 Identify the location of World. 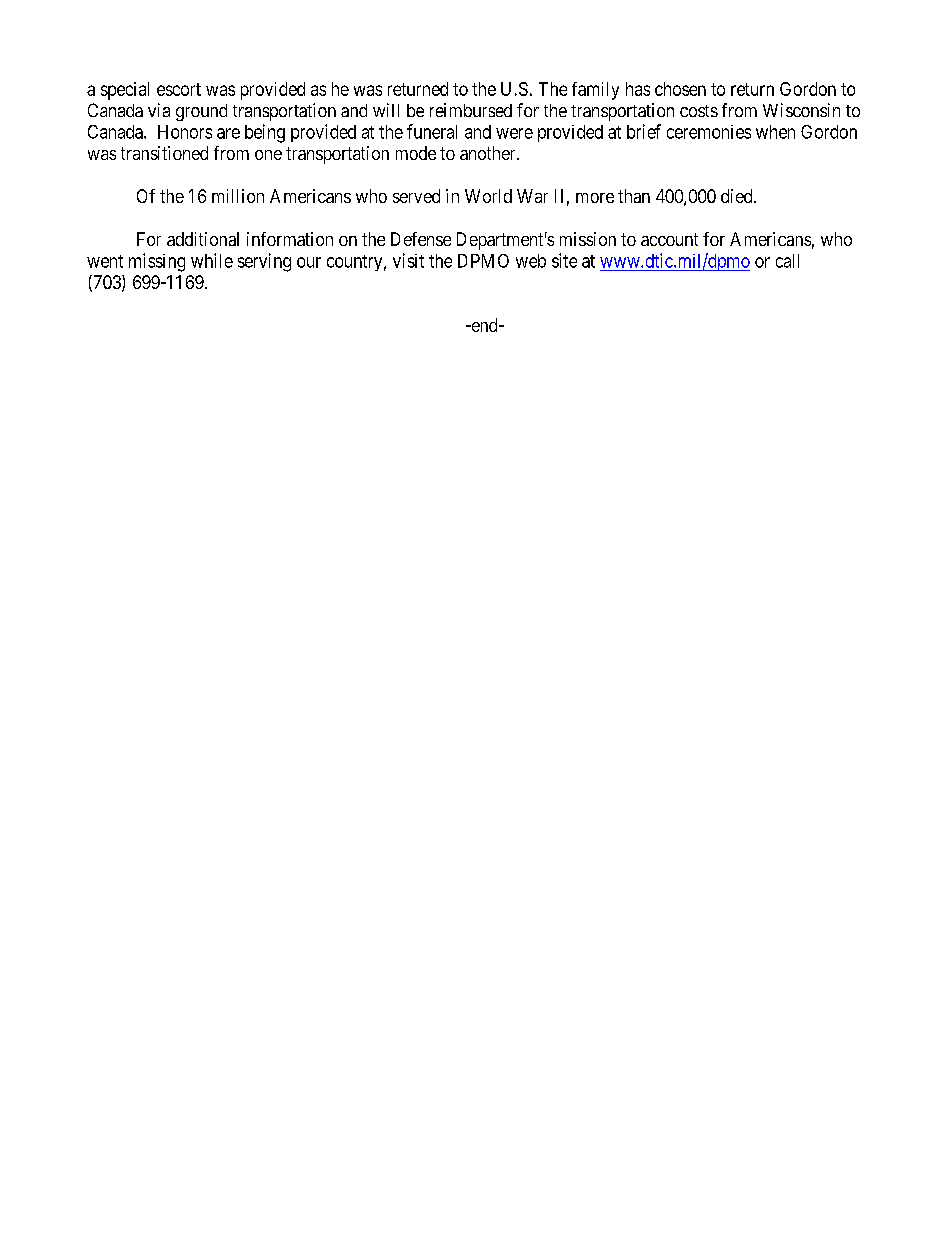
(488, 196).
